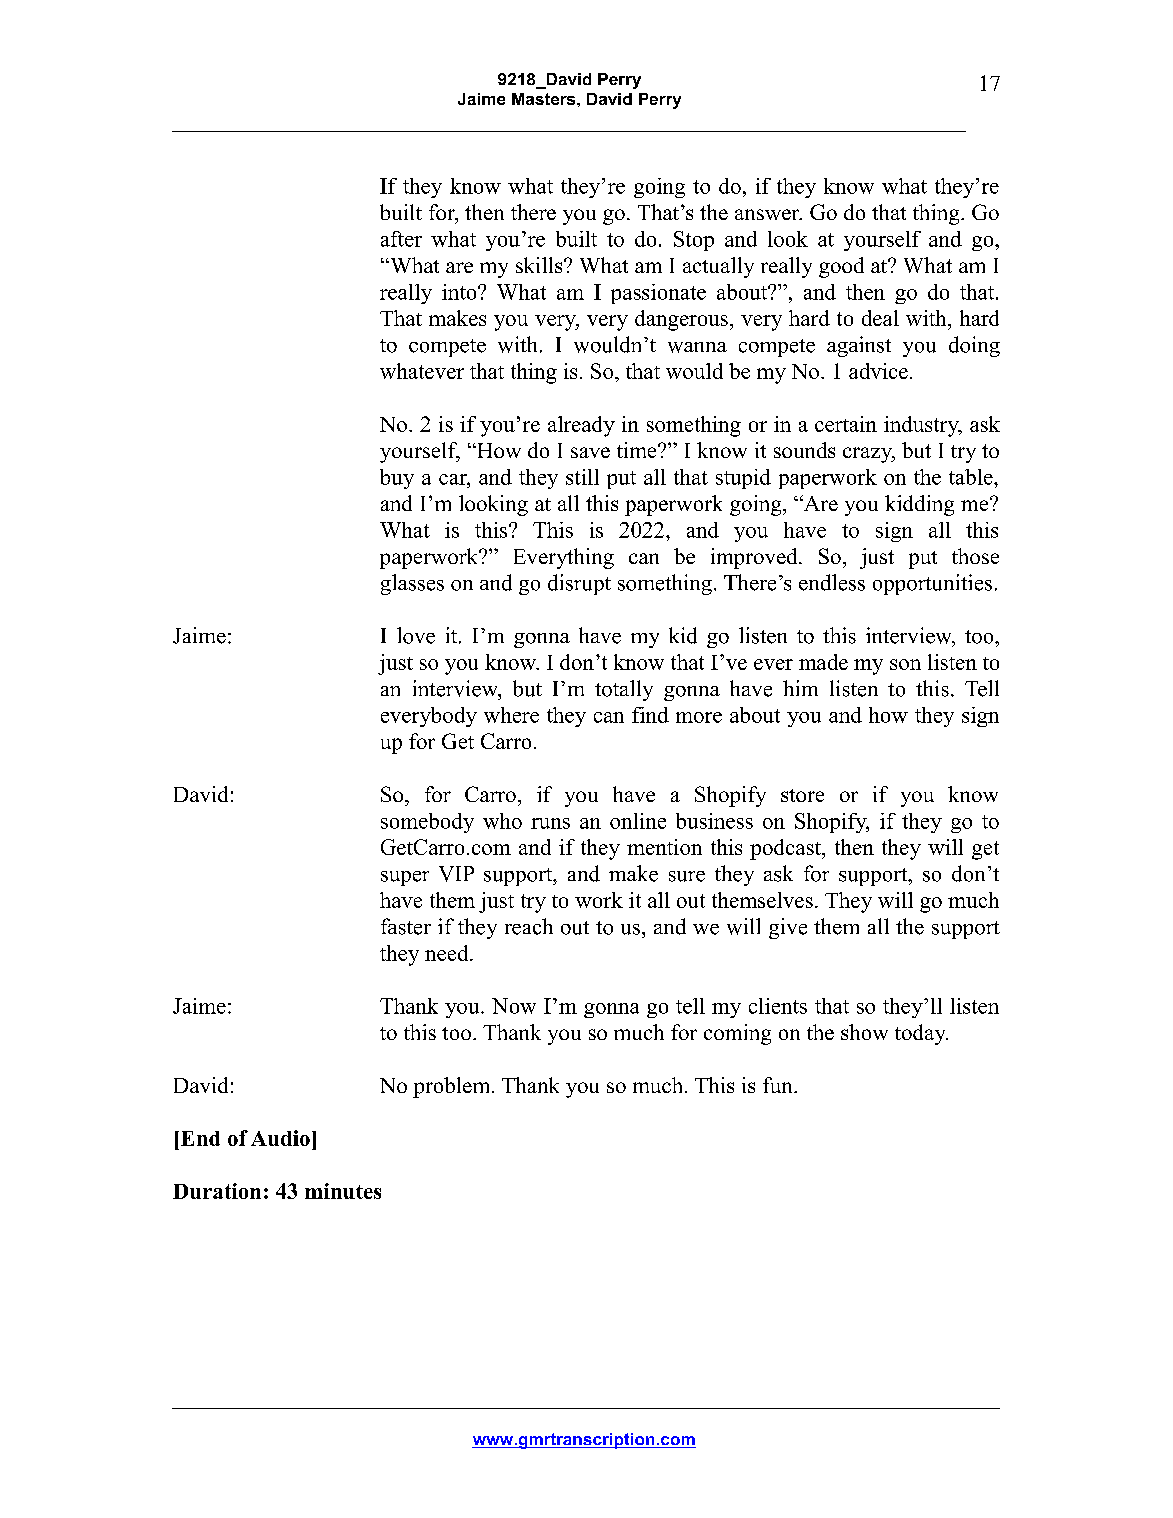 This screenshot has height=1518, width=1173. What do you see at coordinates (545, 99) in the screenshot?
I see `Masters` at bounding box center [545, 99].
